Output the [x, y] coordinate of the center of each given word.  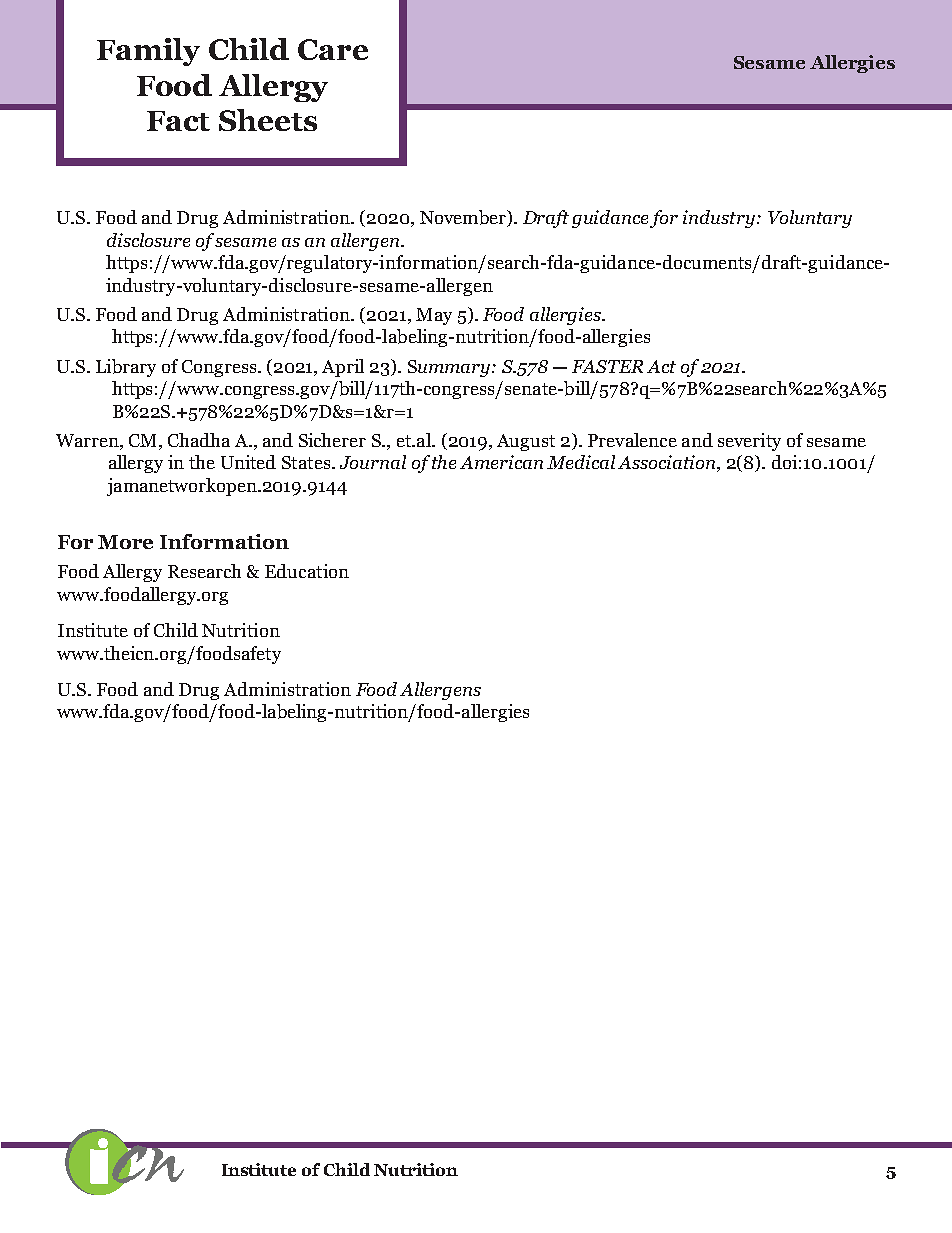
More [125, 542]
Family [148, 52]
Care [333, 49]
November [464, 218]
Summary [449, 368]
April [343, 368]
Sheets [268, 120]
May [434, 316]
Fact [178, 121]
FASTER [607, 366]
